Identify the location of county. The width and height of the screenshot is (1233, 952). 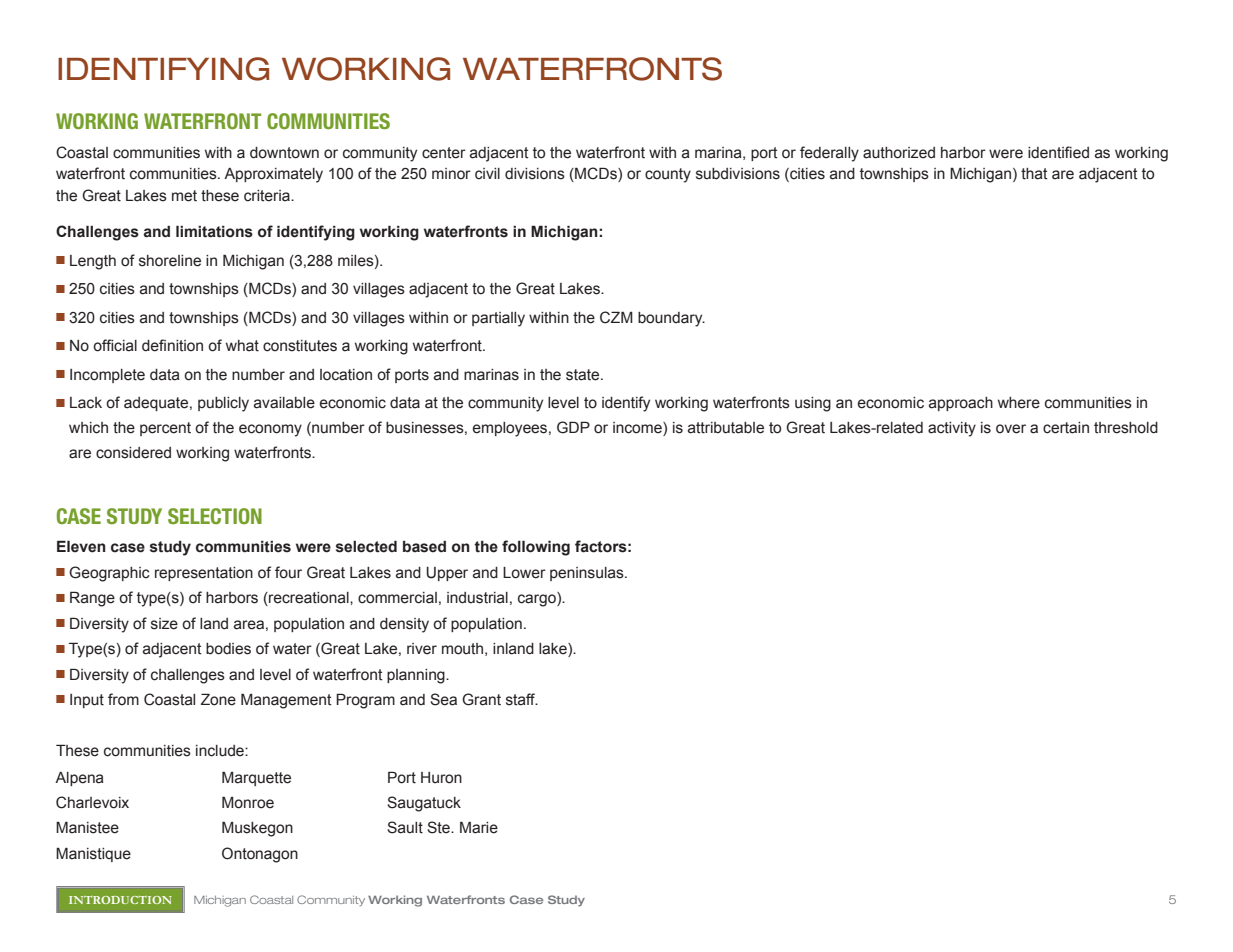
(668, 175).
